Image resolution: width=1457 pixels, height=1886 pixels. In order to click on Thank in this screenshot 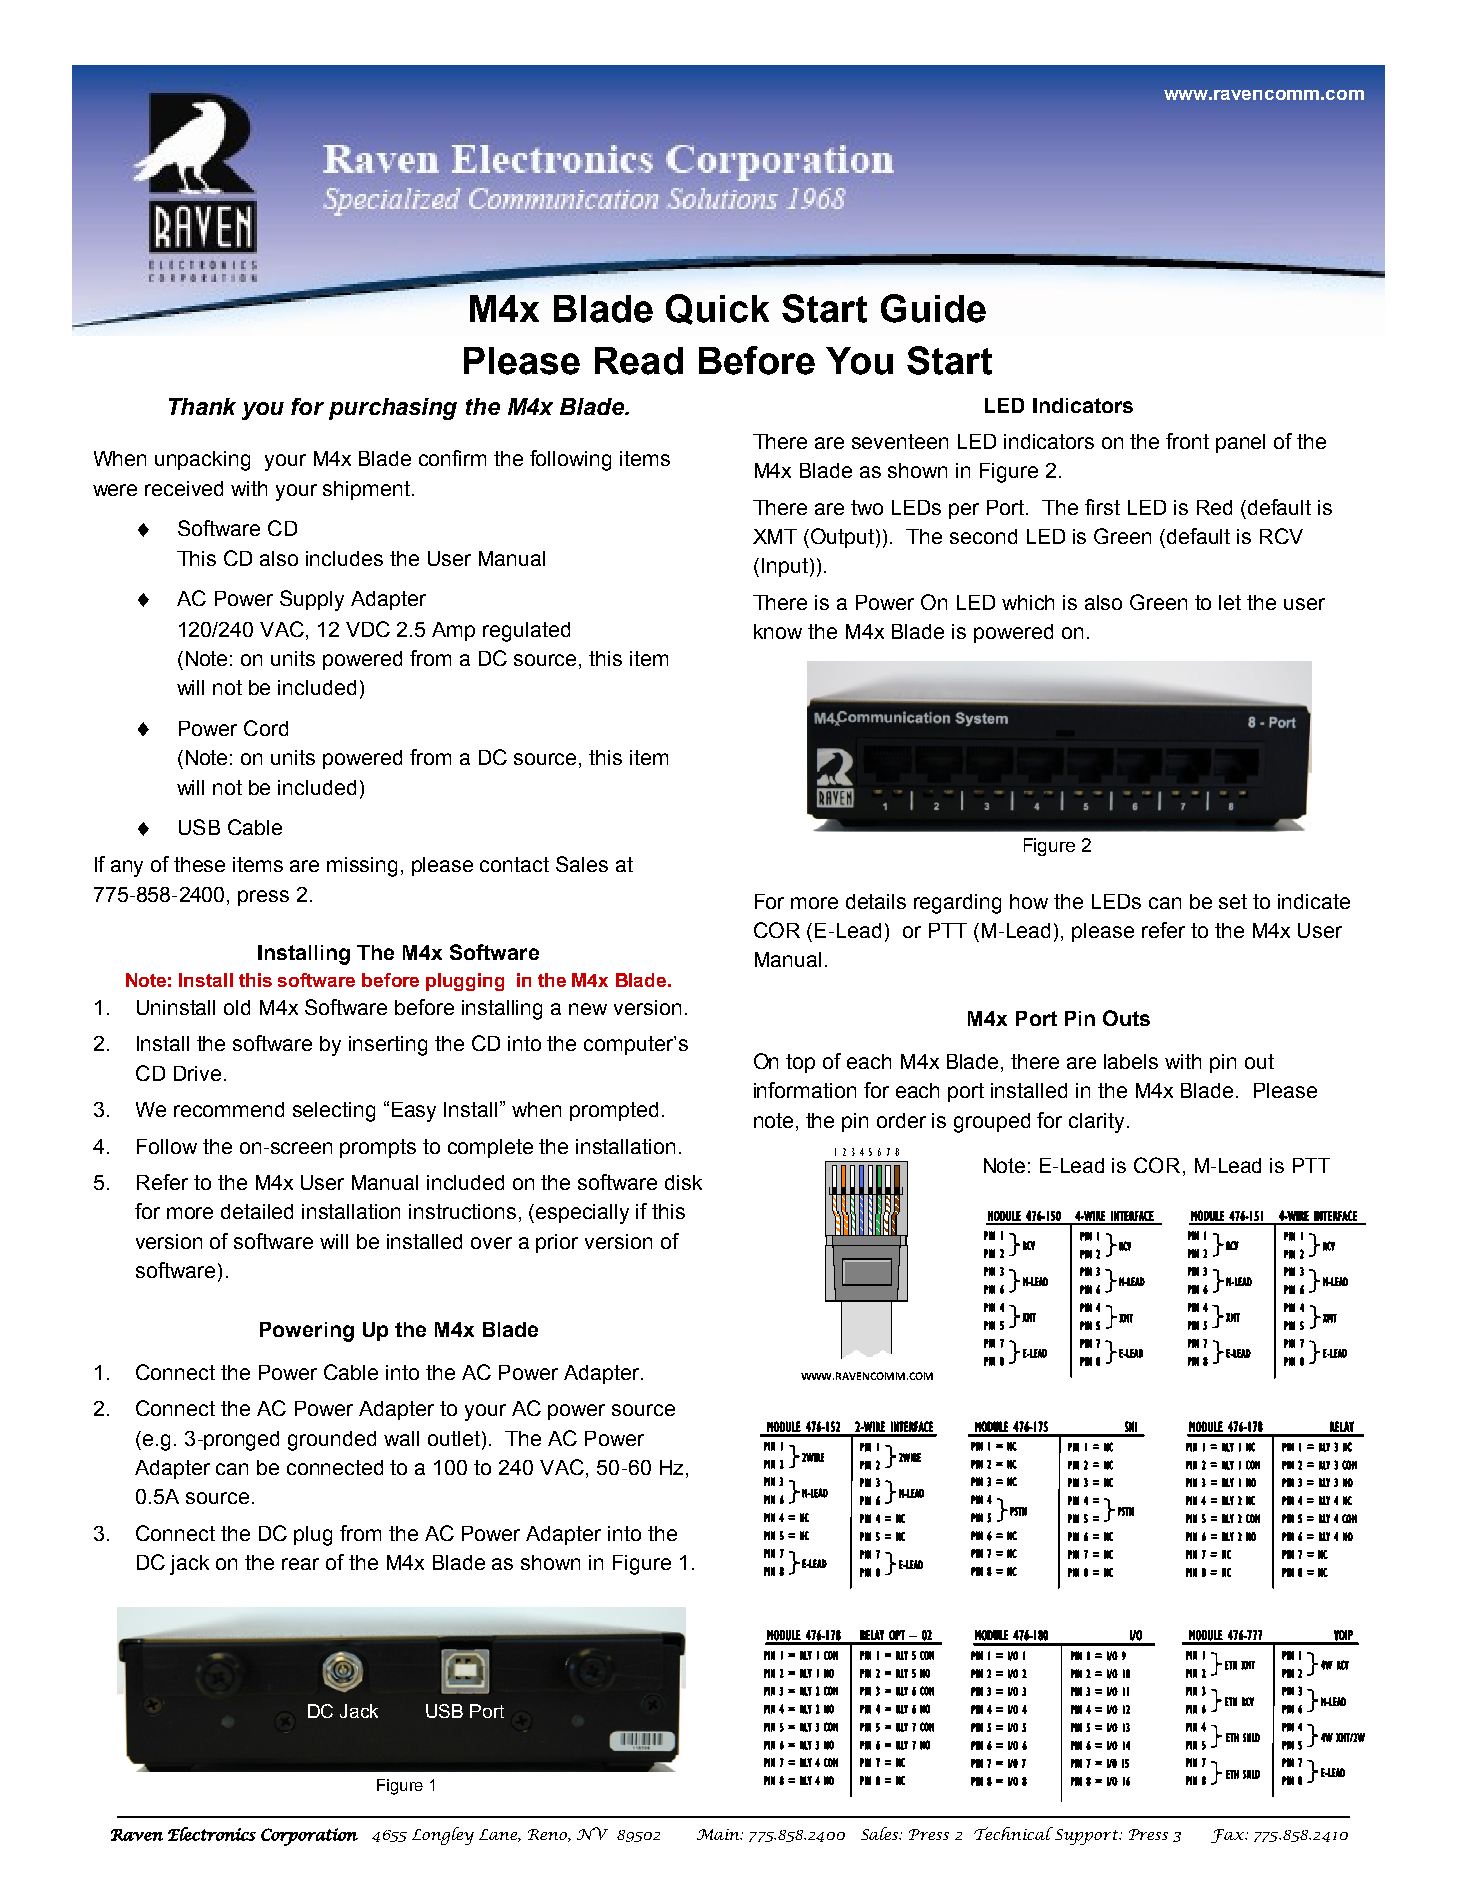, I will do `click(202, 406)`.
